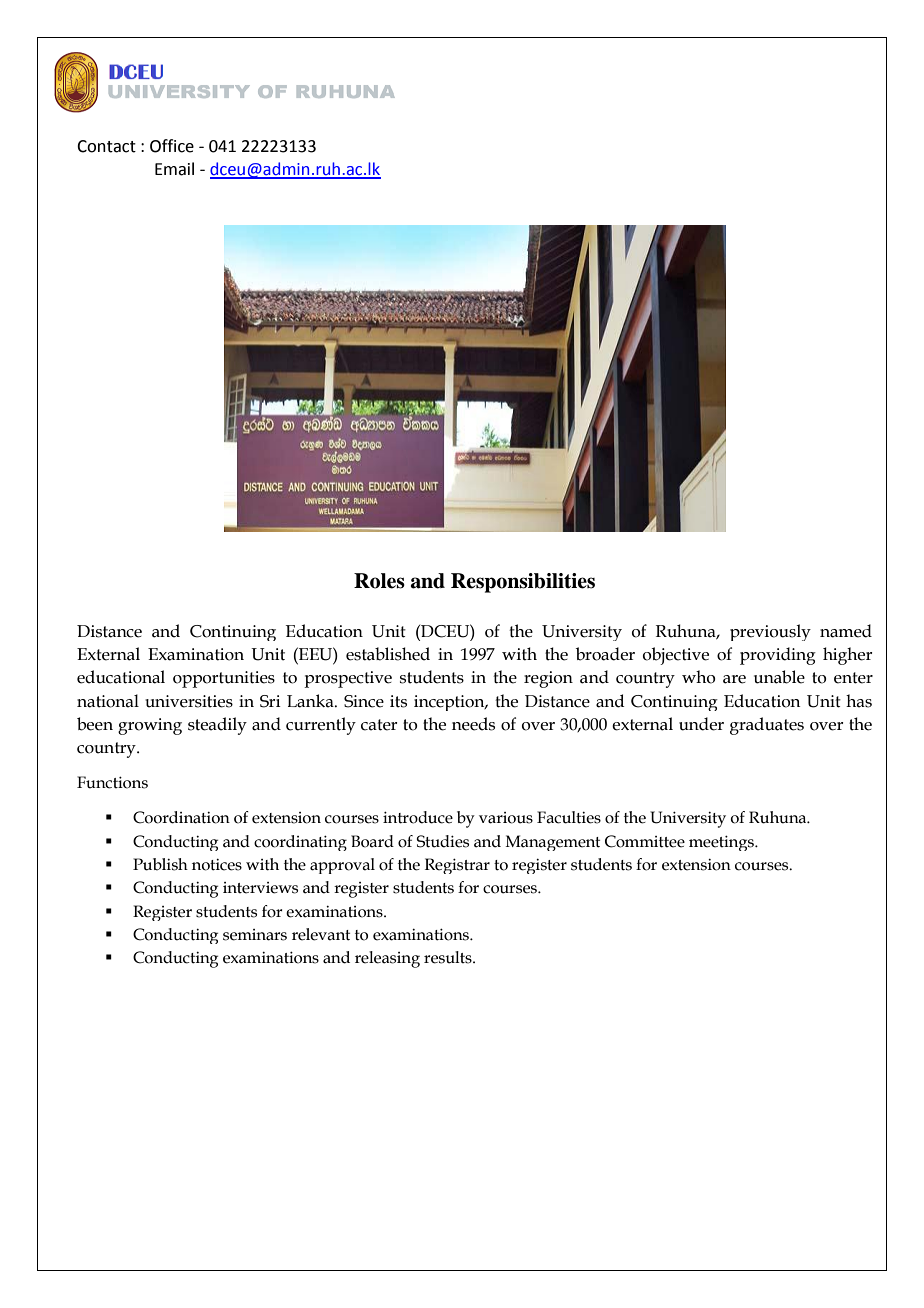 This page has height=1308, width=924. I want to click on named, so click(846, 631).
